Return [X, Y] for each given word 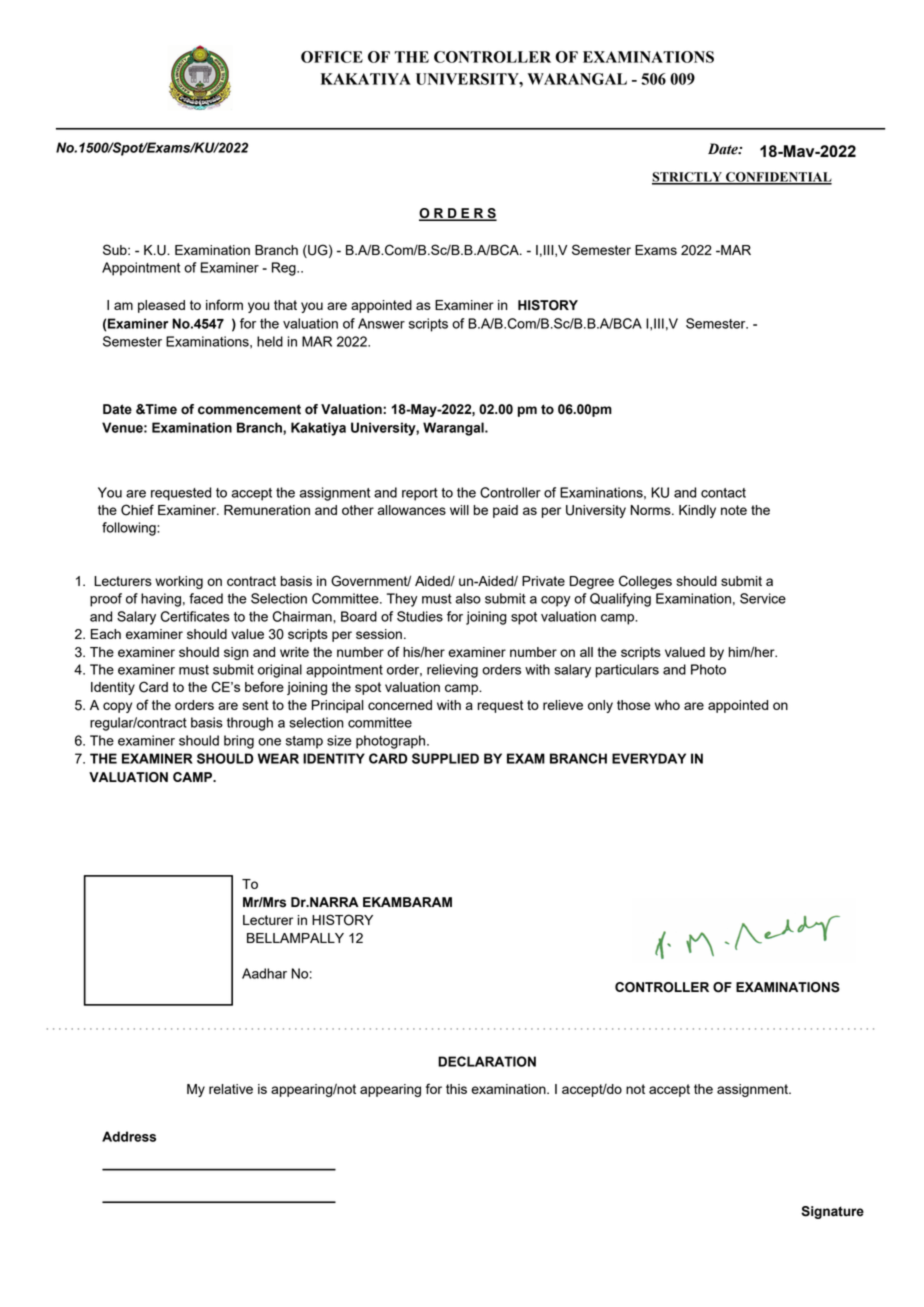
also [468, 598]
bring [239, 742]
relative [231, 1089]
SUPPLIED [445, 758]
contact [723, 493]
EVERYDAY [649, 758]
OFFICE [332, 57]
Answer [381, 323]
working [179, 582]
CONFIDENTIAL [778, 178]
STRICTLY [688, 178]
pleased [161, 306]
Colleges [645, 582]
